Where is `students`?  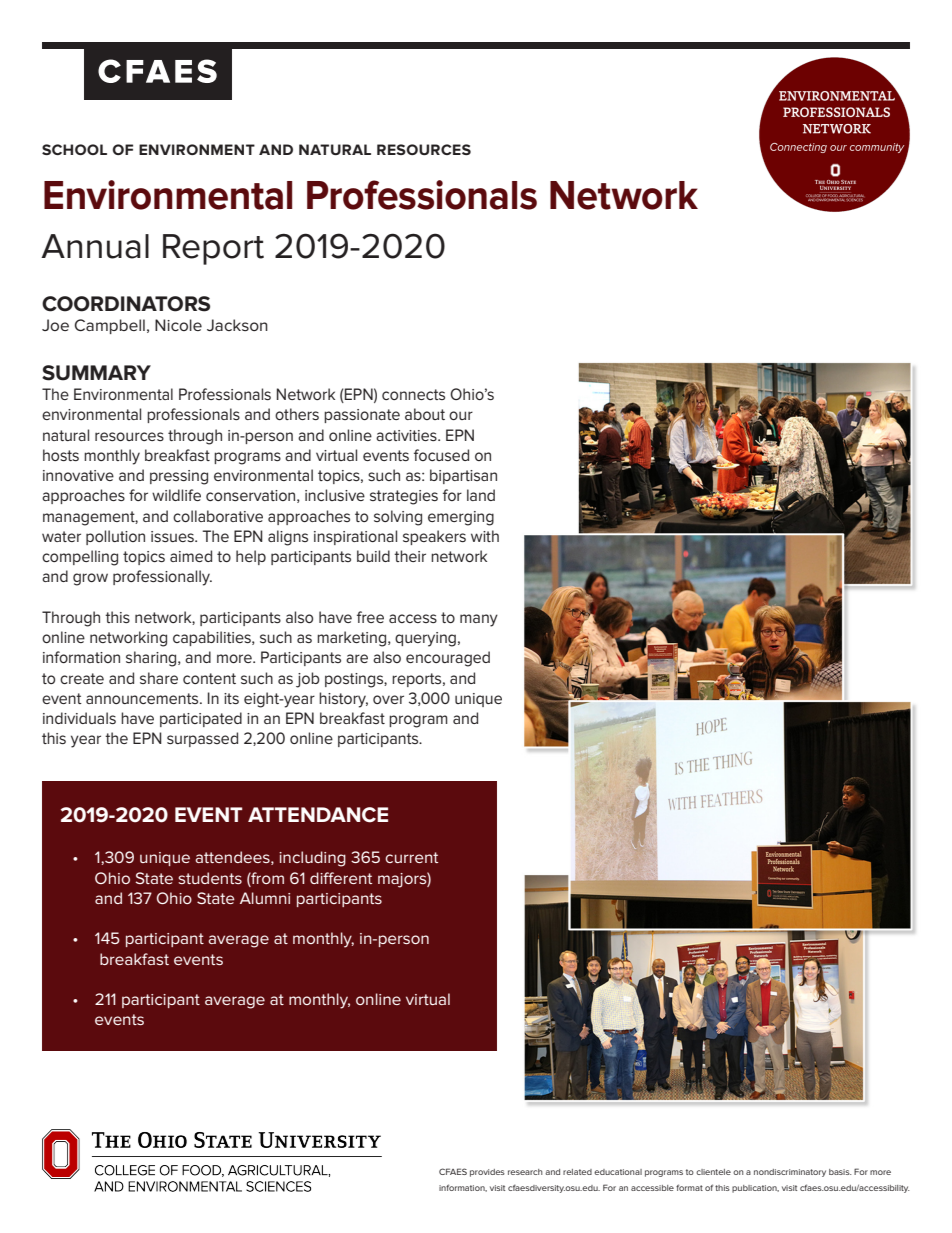 students is located at coordinates (210, 878).
